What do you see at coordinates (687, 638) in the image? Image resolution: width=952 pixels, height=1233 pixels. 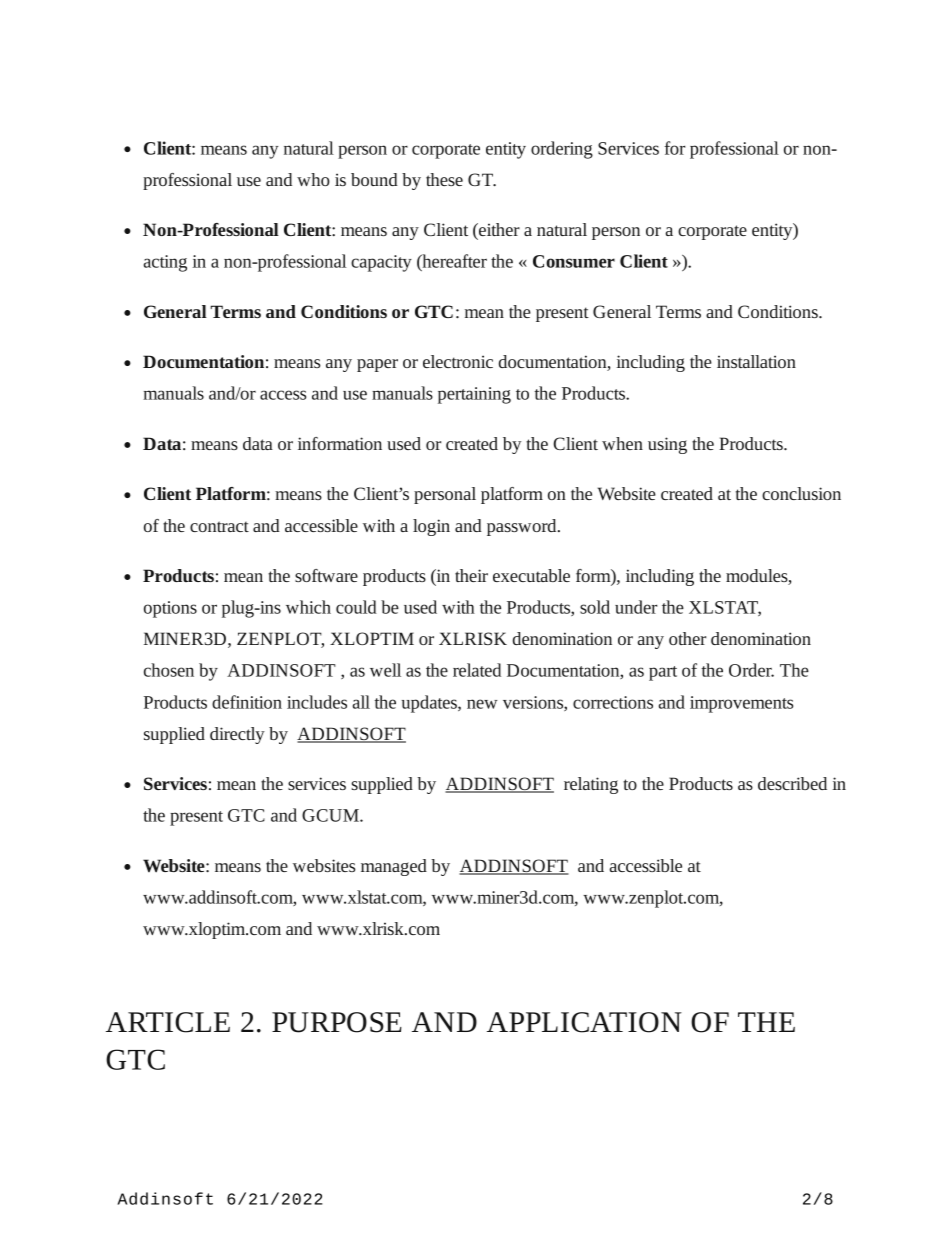 I see `other` at bounding box center [687, 638].
